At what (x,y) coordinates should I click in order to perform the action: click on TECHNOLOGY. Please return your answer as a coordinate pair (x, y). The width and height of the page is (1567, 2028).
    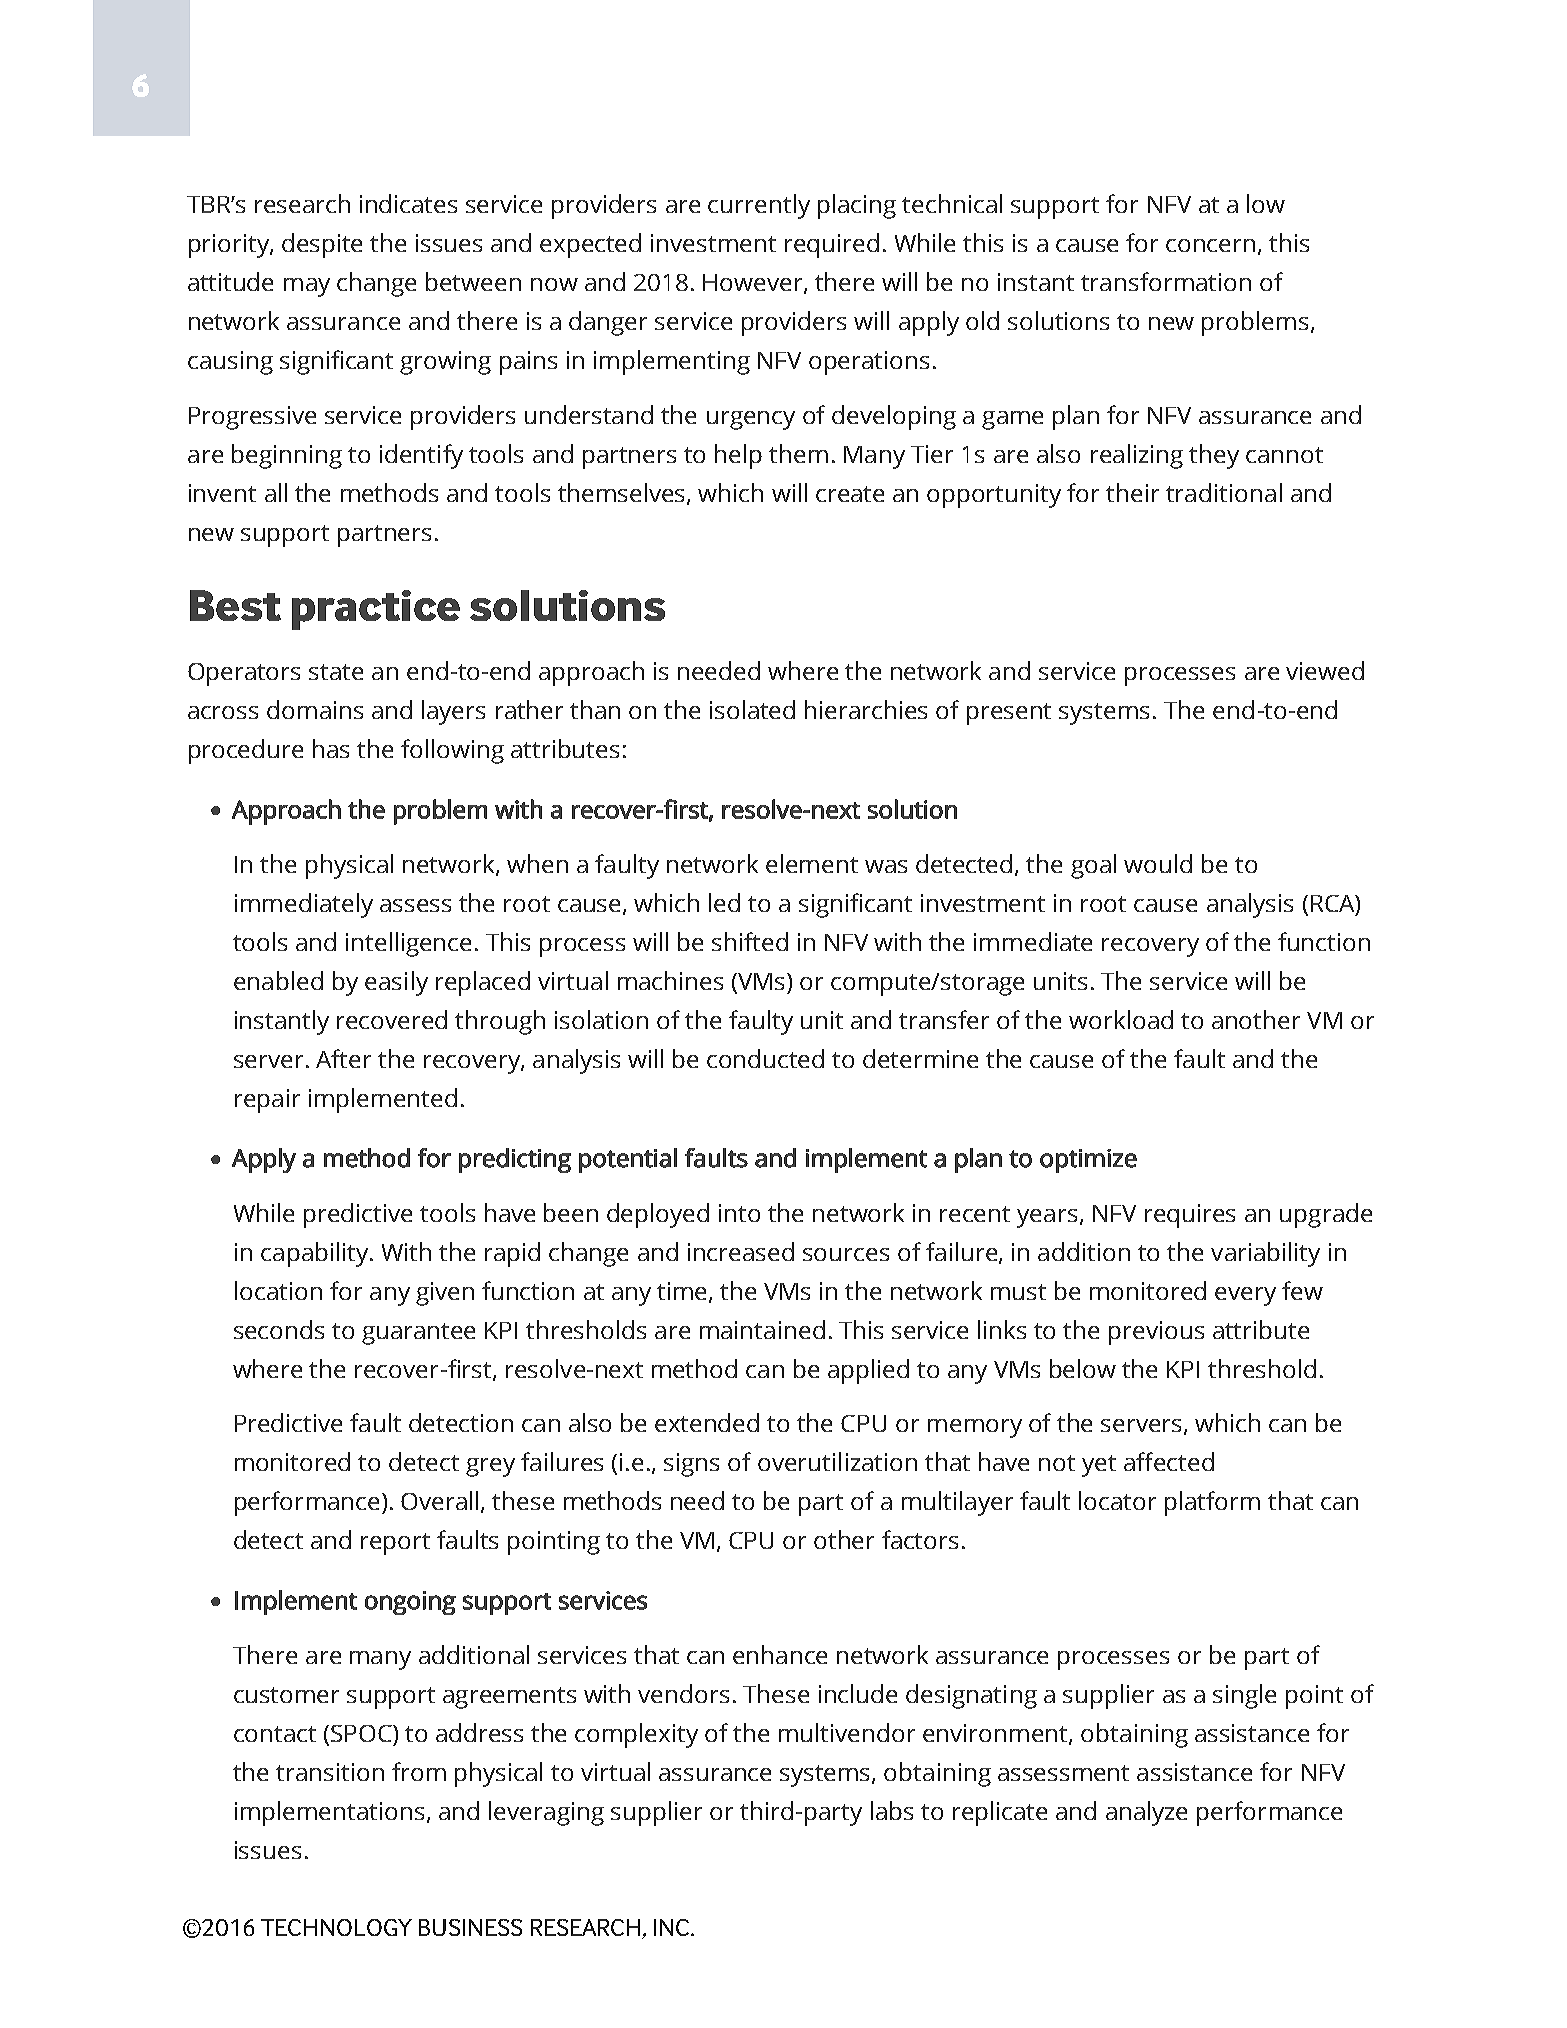
    Looking at the image, I should click on (336, 1927).
